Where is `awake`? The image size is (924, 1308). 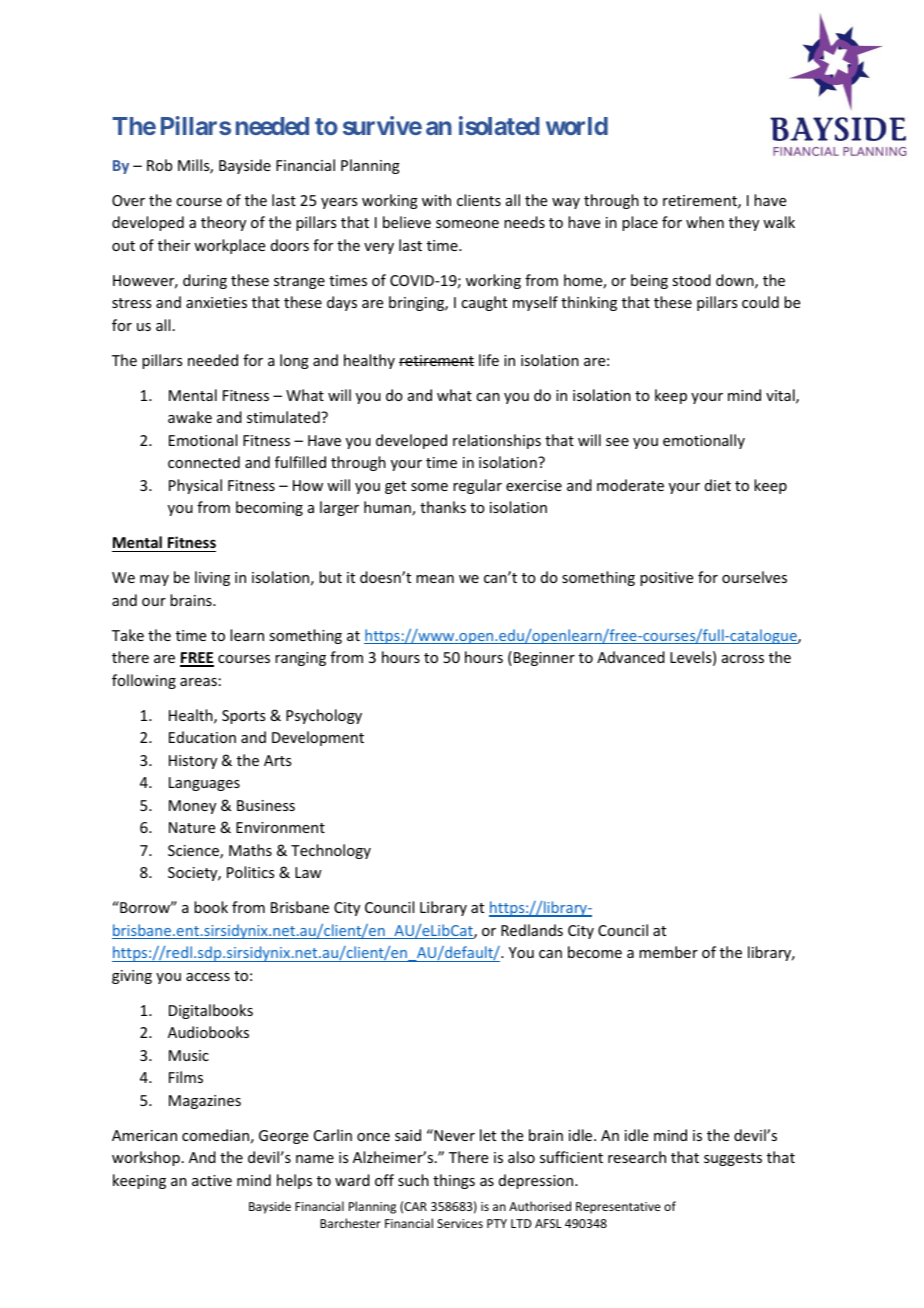
awake is located at coordinates (190, 417).
